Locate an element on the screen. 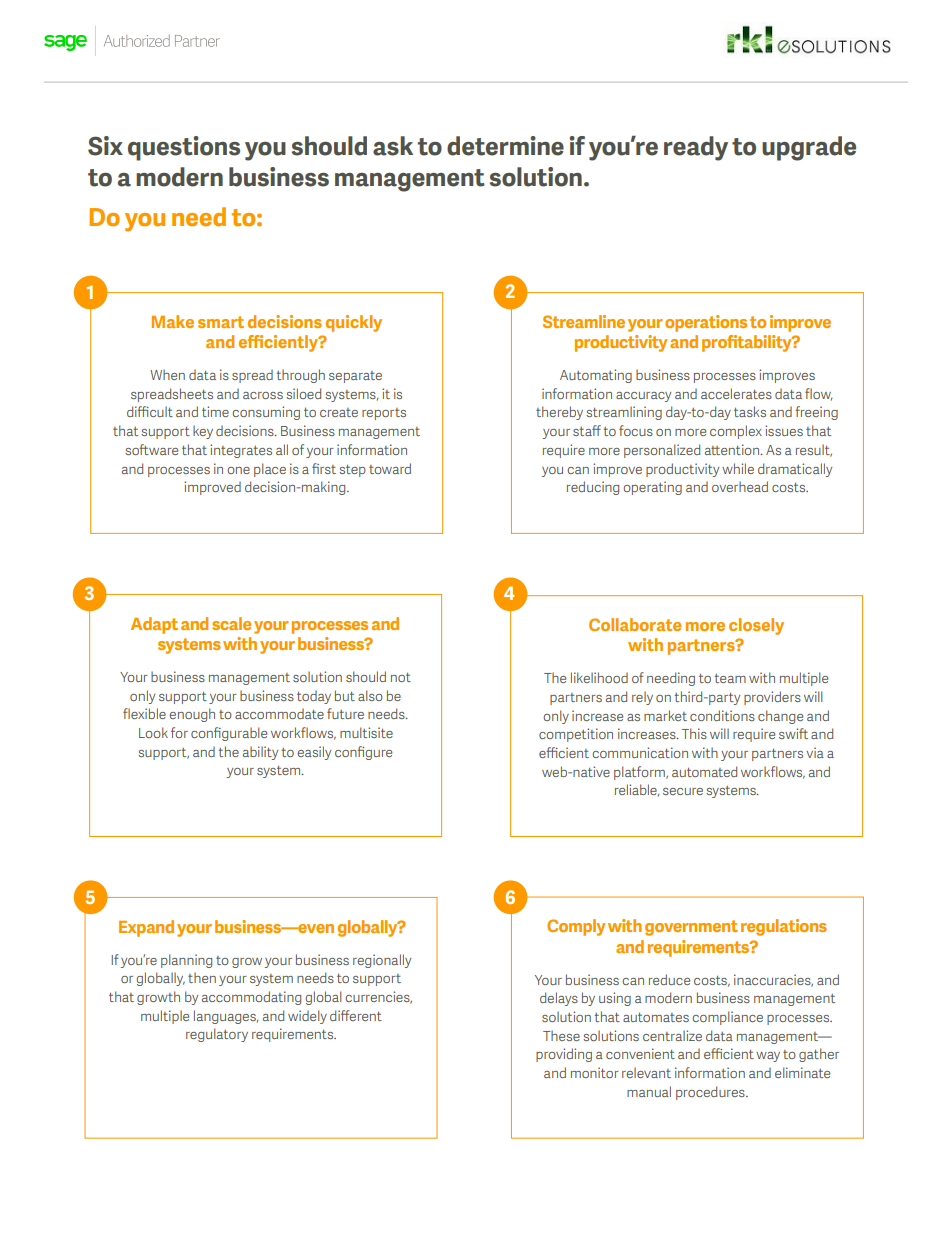  ready is located at coordinates (696, 148).
